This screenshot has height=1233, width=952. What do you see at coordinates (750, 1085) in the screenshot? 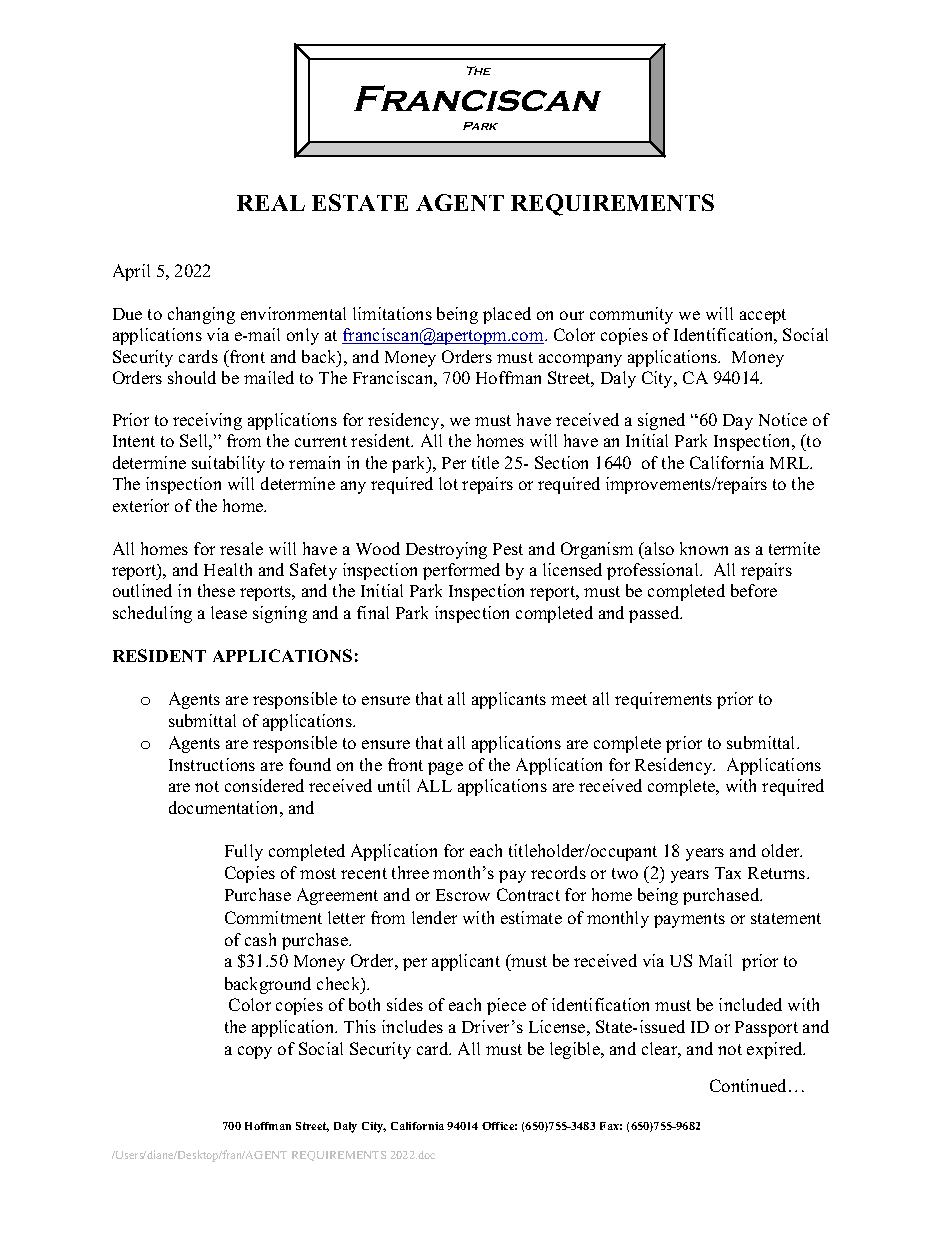
I see `Continued` at bounding box center [750, 1085].
